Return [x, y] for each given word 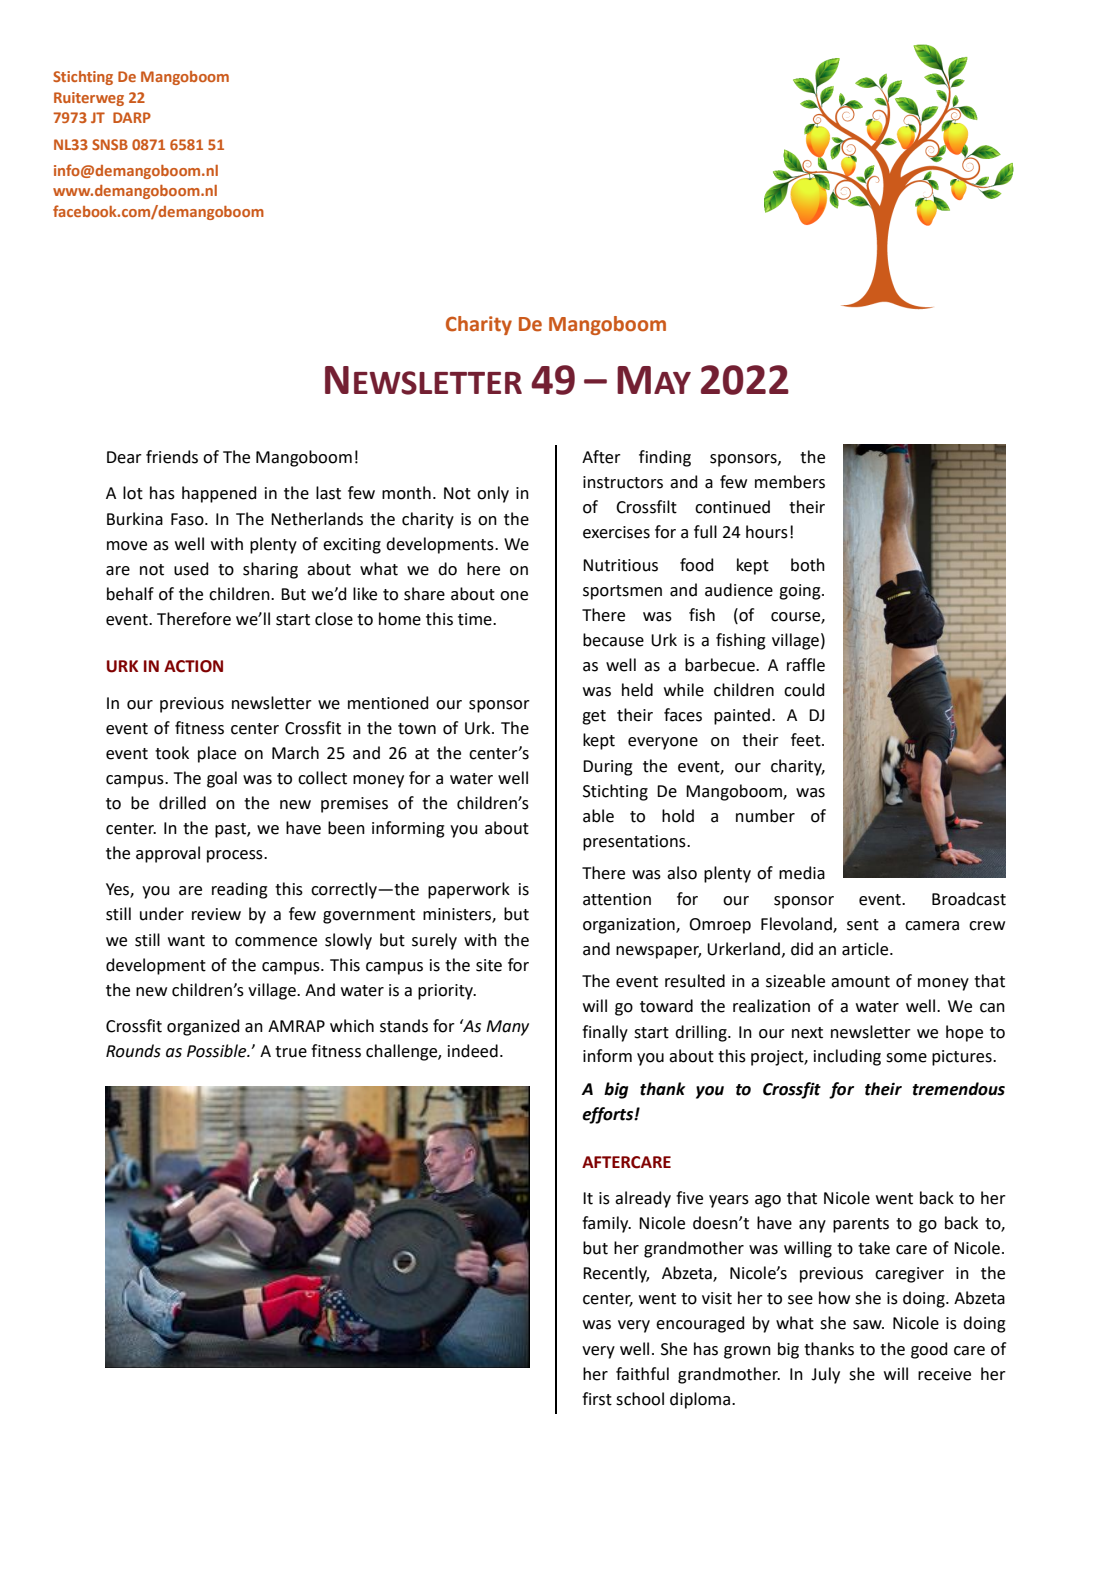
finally [605, 1033]
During [608, 768]
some [906, 1058]
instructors [623, 482]
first [597, 1399]
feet [807, 740]
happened [219, 494]
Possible [218, 1051]
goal [222, 779]
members [790, 482]
